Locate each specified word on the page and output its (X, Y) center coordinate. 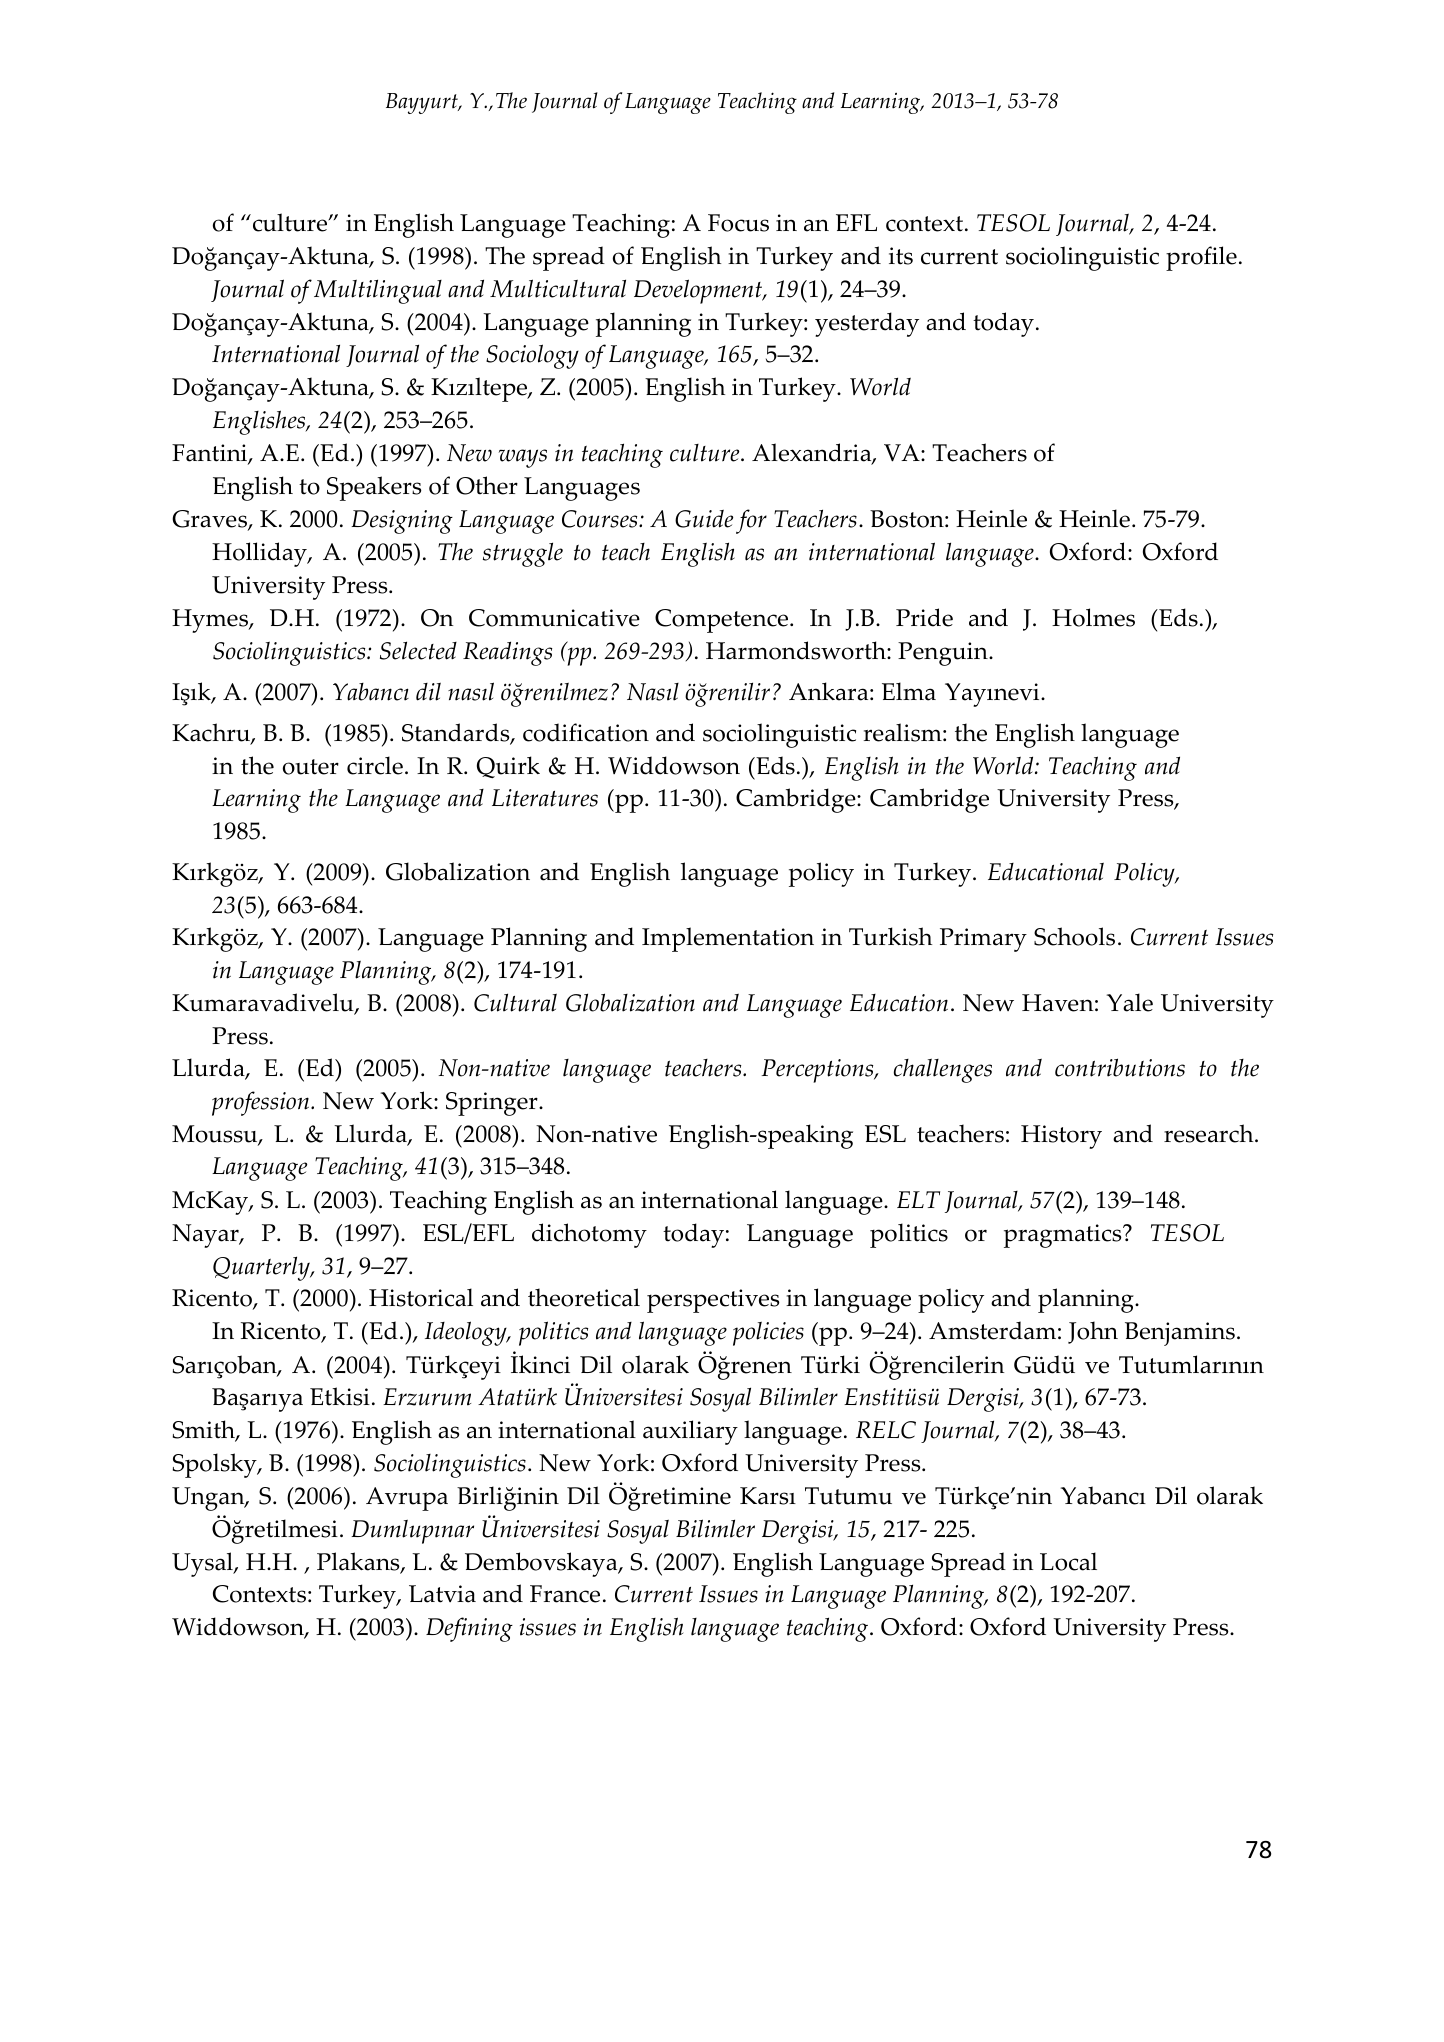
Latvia (442, 1594)
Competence (723, 621)
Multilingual (378, 291)
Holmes (1093, 617)
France (565, 1594)
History (1061, 1137)
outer (311, 767)
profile (1201, 258)
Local (1068, 1561)
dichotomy (589, 1235)
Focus (738, 223)
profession (262, 1103)
